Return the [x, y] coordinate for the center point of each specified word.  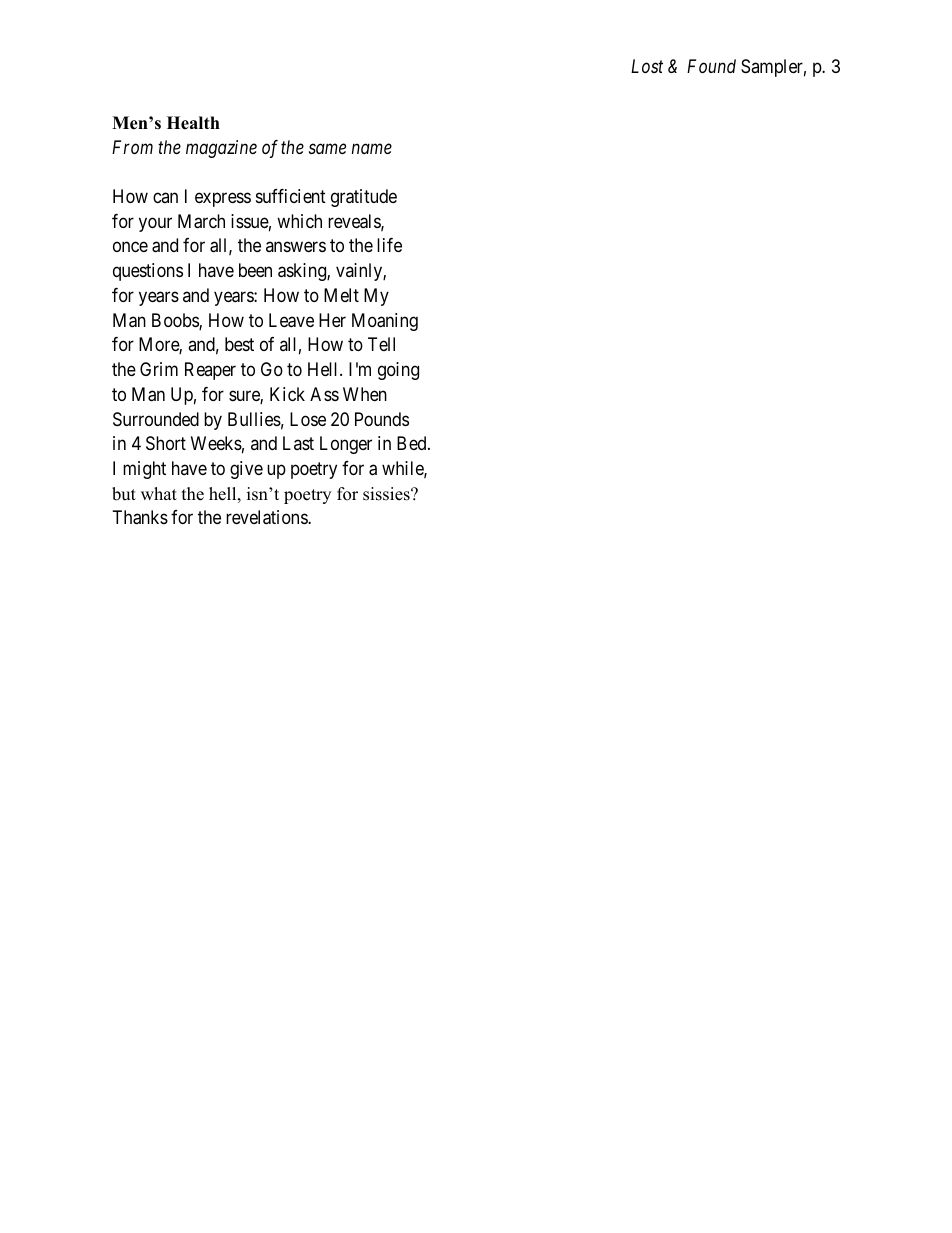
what [159, 493]
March [201, 221]
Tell [381, 344]
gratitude [364, 198]
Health [193, 123]
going [398, 371]
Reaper [210, 371]
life [389, 245]
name [372, 148]
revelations [267, 517]
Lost [647, 66]
